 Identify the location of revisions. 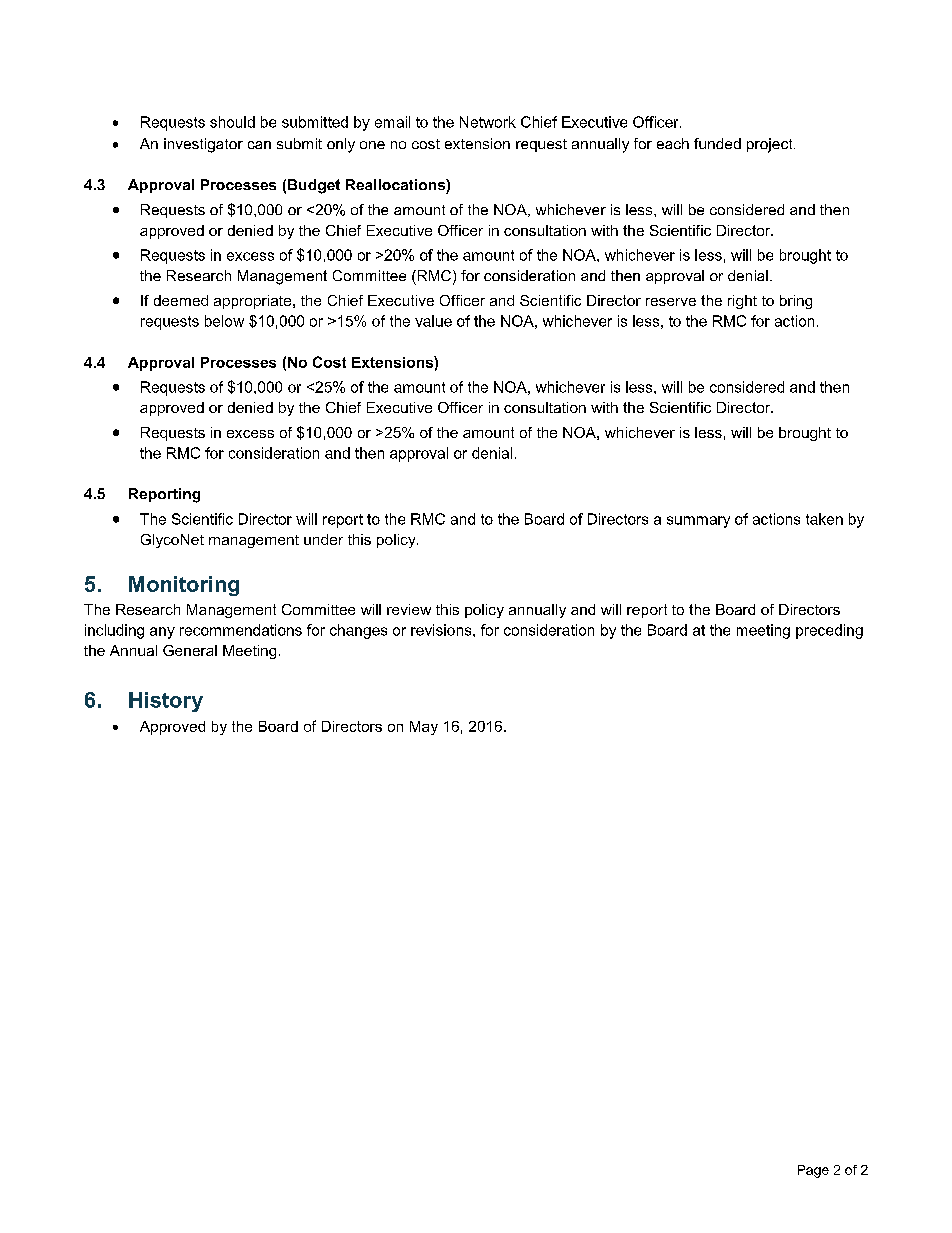
(442, 630).
